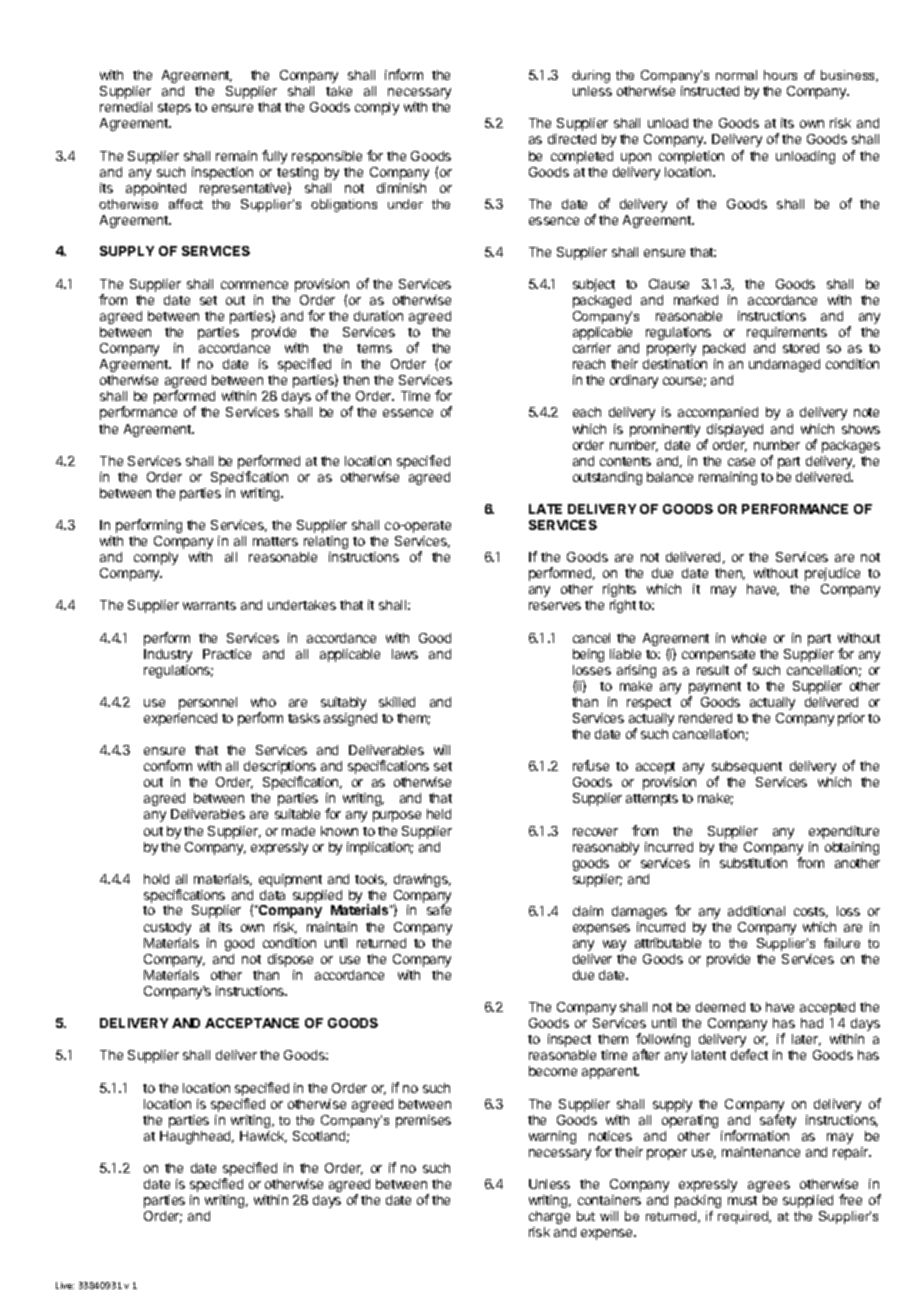  Describe the element at coordinates (747, 769) in the image. I see `subsequent` at that location.
